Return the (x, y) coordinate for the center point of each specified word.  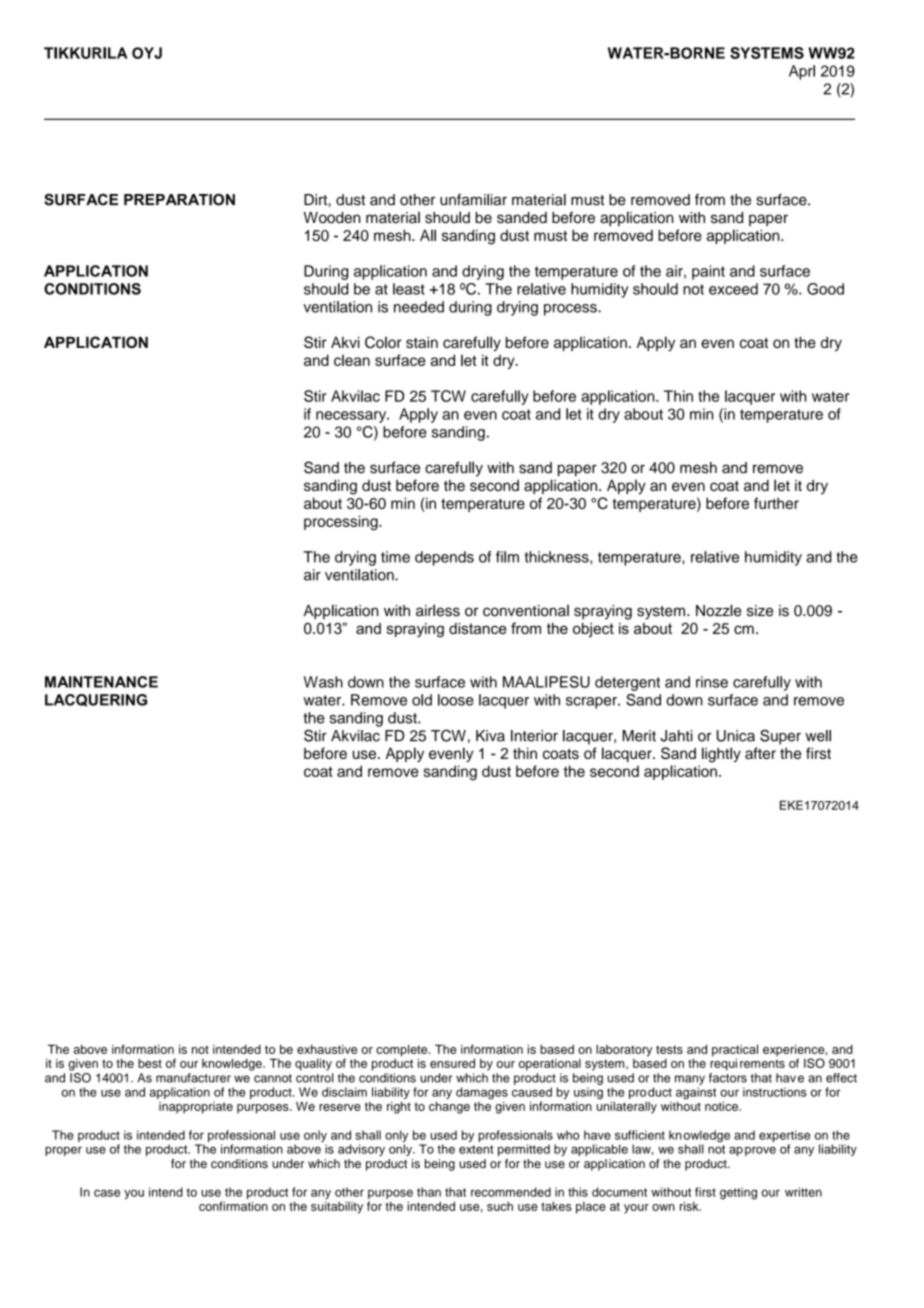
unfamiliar (473, 200)
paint (708, 272)
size (760, 611)
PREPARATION (179, 200)
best (150, 1063)
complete (403, 1051)
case (107, 1193)
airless (438, 610)
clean (352, 360)
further (776, 503)
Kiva (490, 736)
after (760, 753)
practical (735, 1051)
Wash (323, 682)
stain (422, 342)
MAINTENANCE (101, 682)
